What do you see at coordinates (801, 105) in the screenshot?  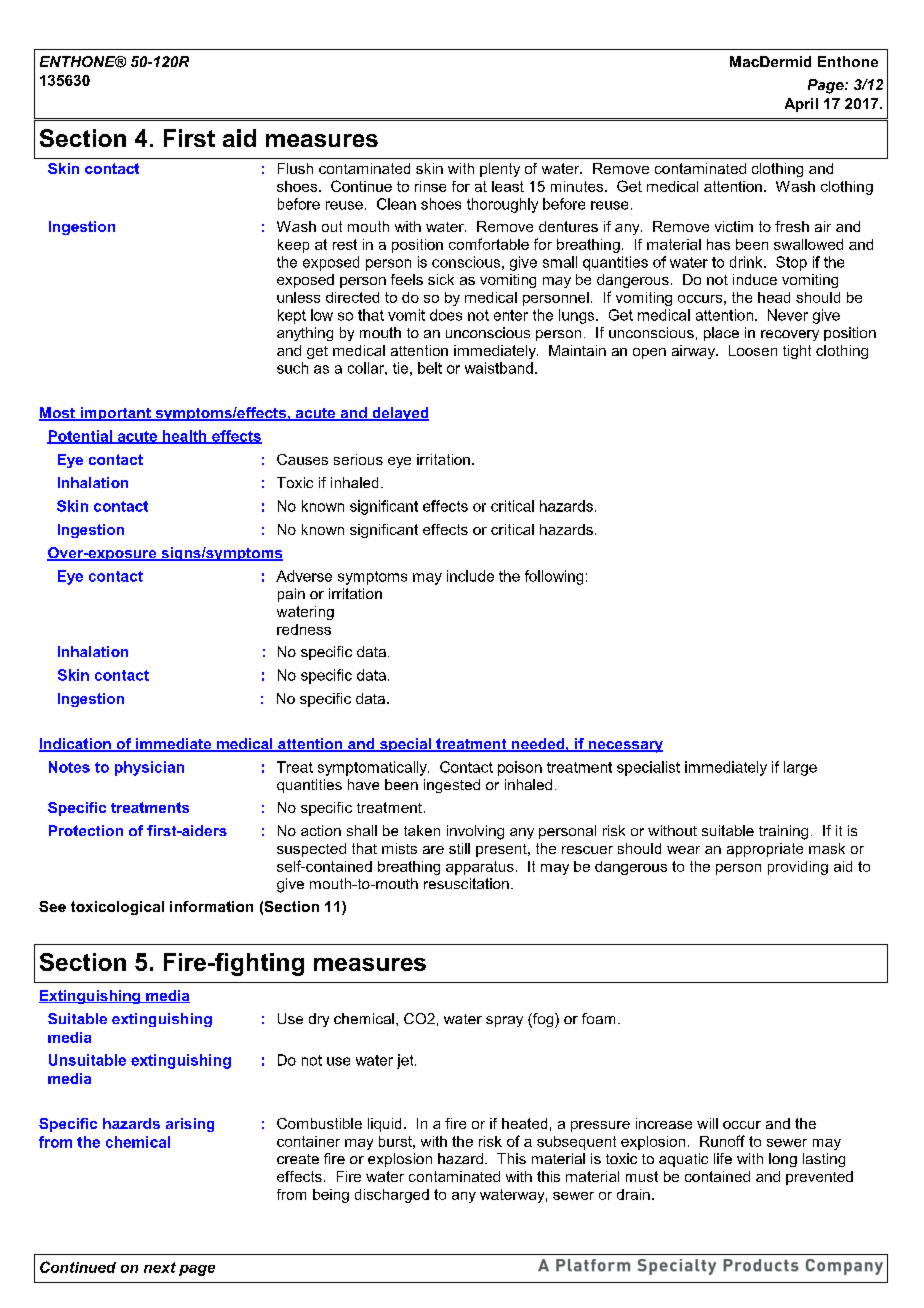 I see `April` at bounding box center [801, 105].
